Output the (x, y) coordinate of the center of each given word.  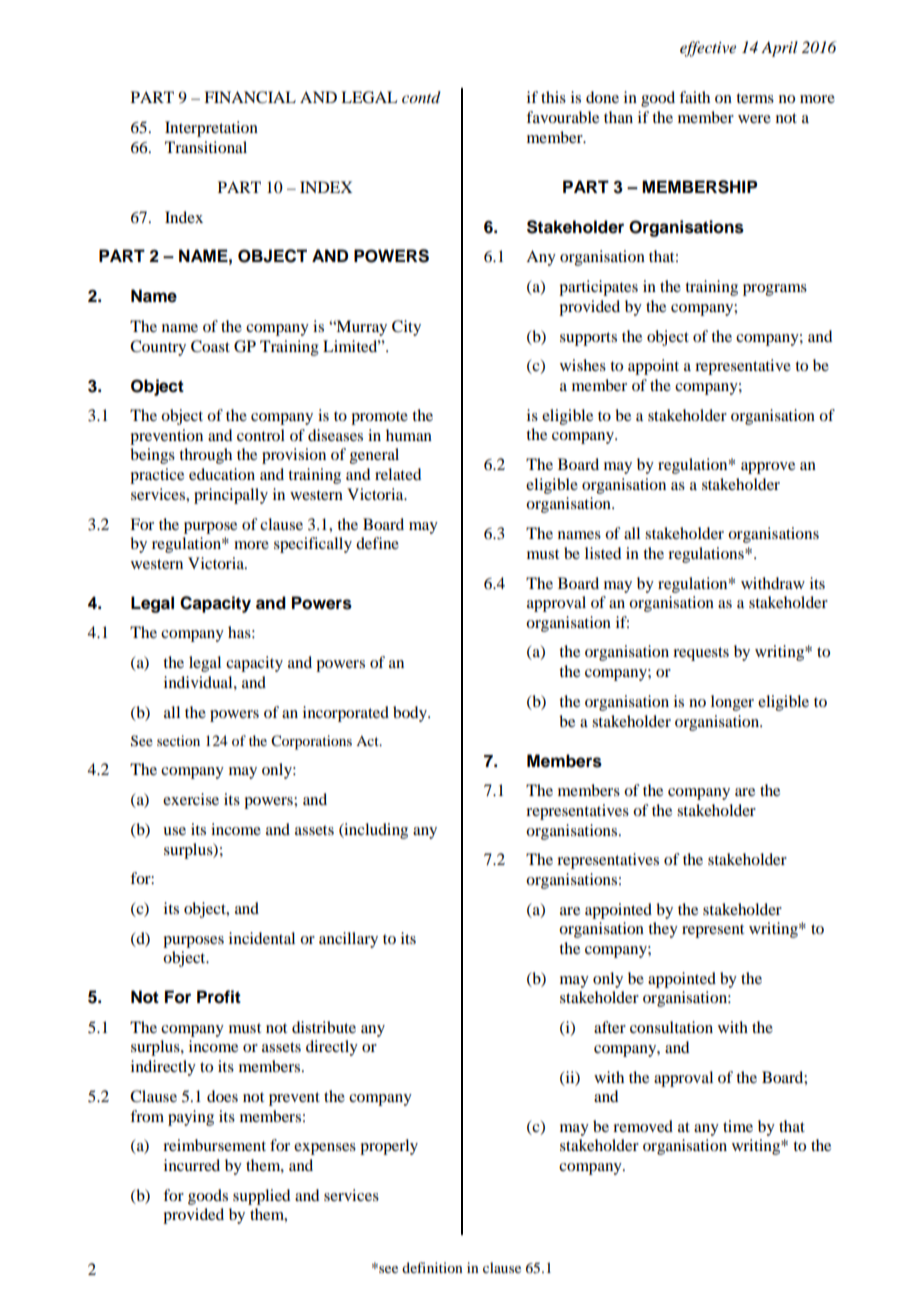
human (409, 435)
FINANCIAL (250, 97)
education (222, 474)
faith (694, 97)
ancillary (348, 940)
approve (768, 468)
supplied (261, 1197)
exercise (191, 799)
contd (421, 97)
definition (432, 1267)
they (663, 930)
